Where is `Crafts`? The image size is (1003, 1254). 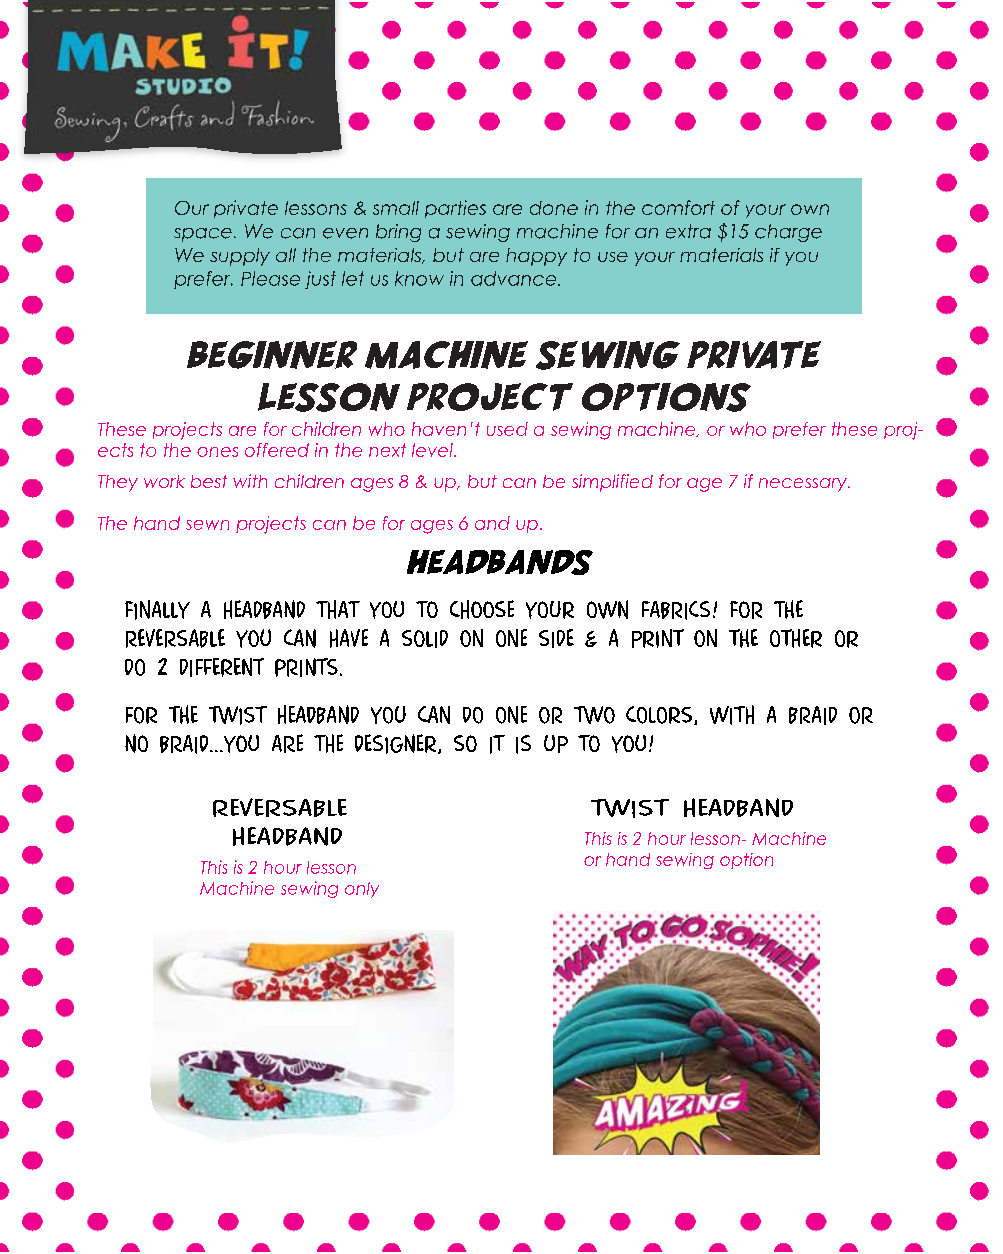
Crafts is located at coordinates (164, 117).
